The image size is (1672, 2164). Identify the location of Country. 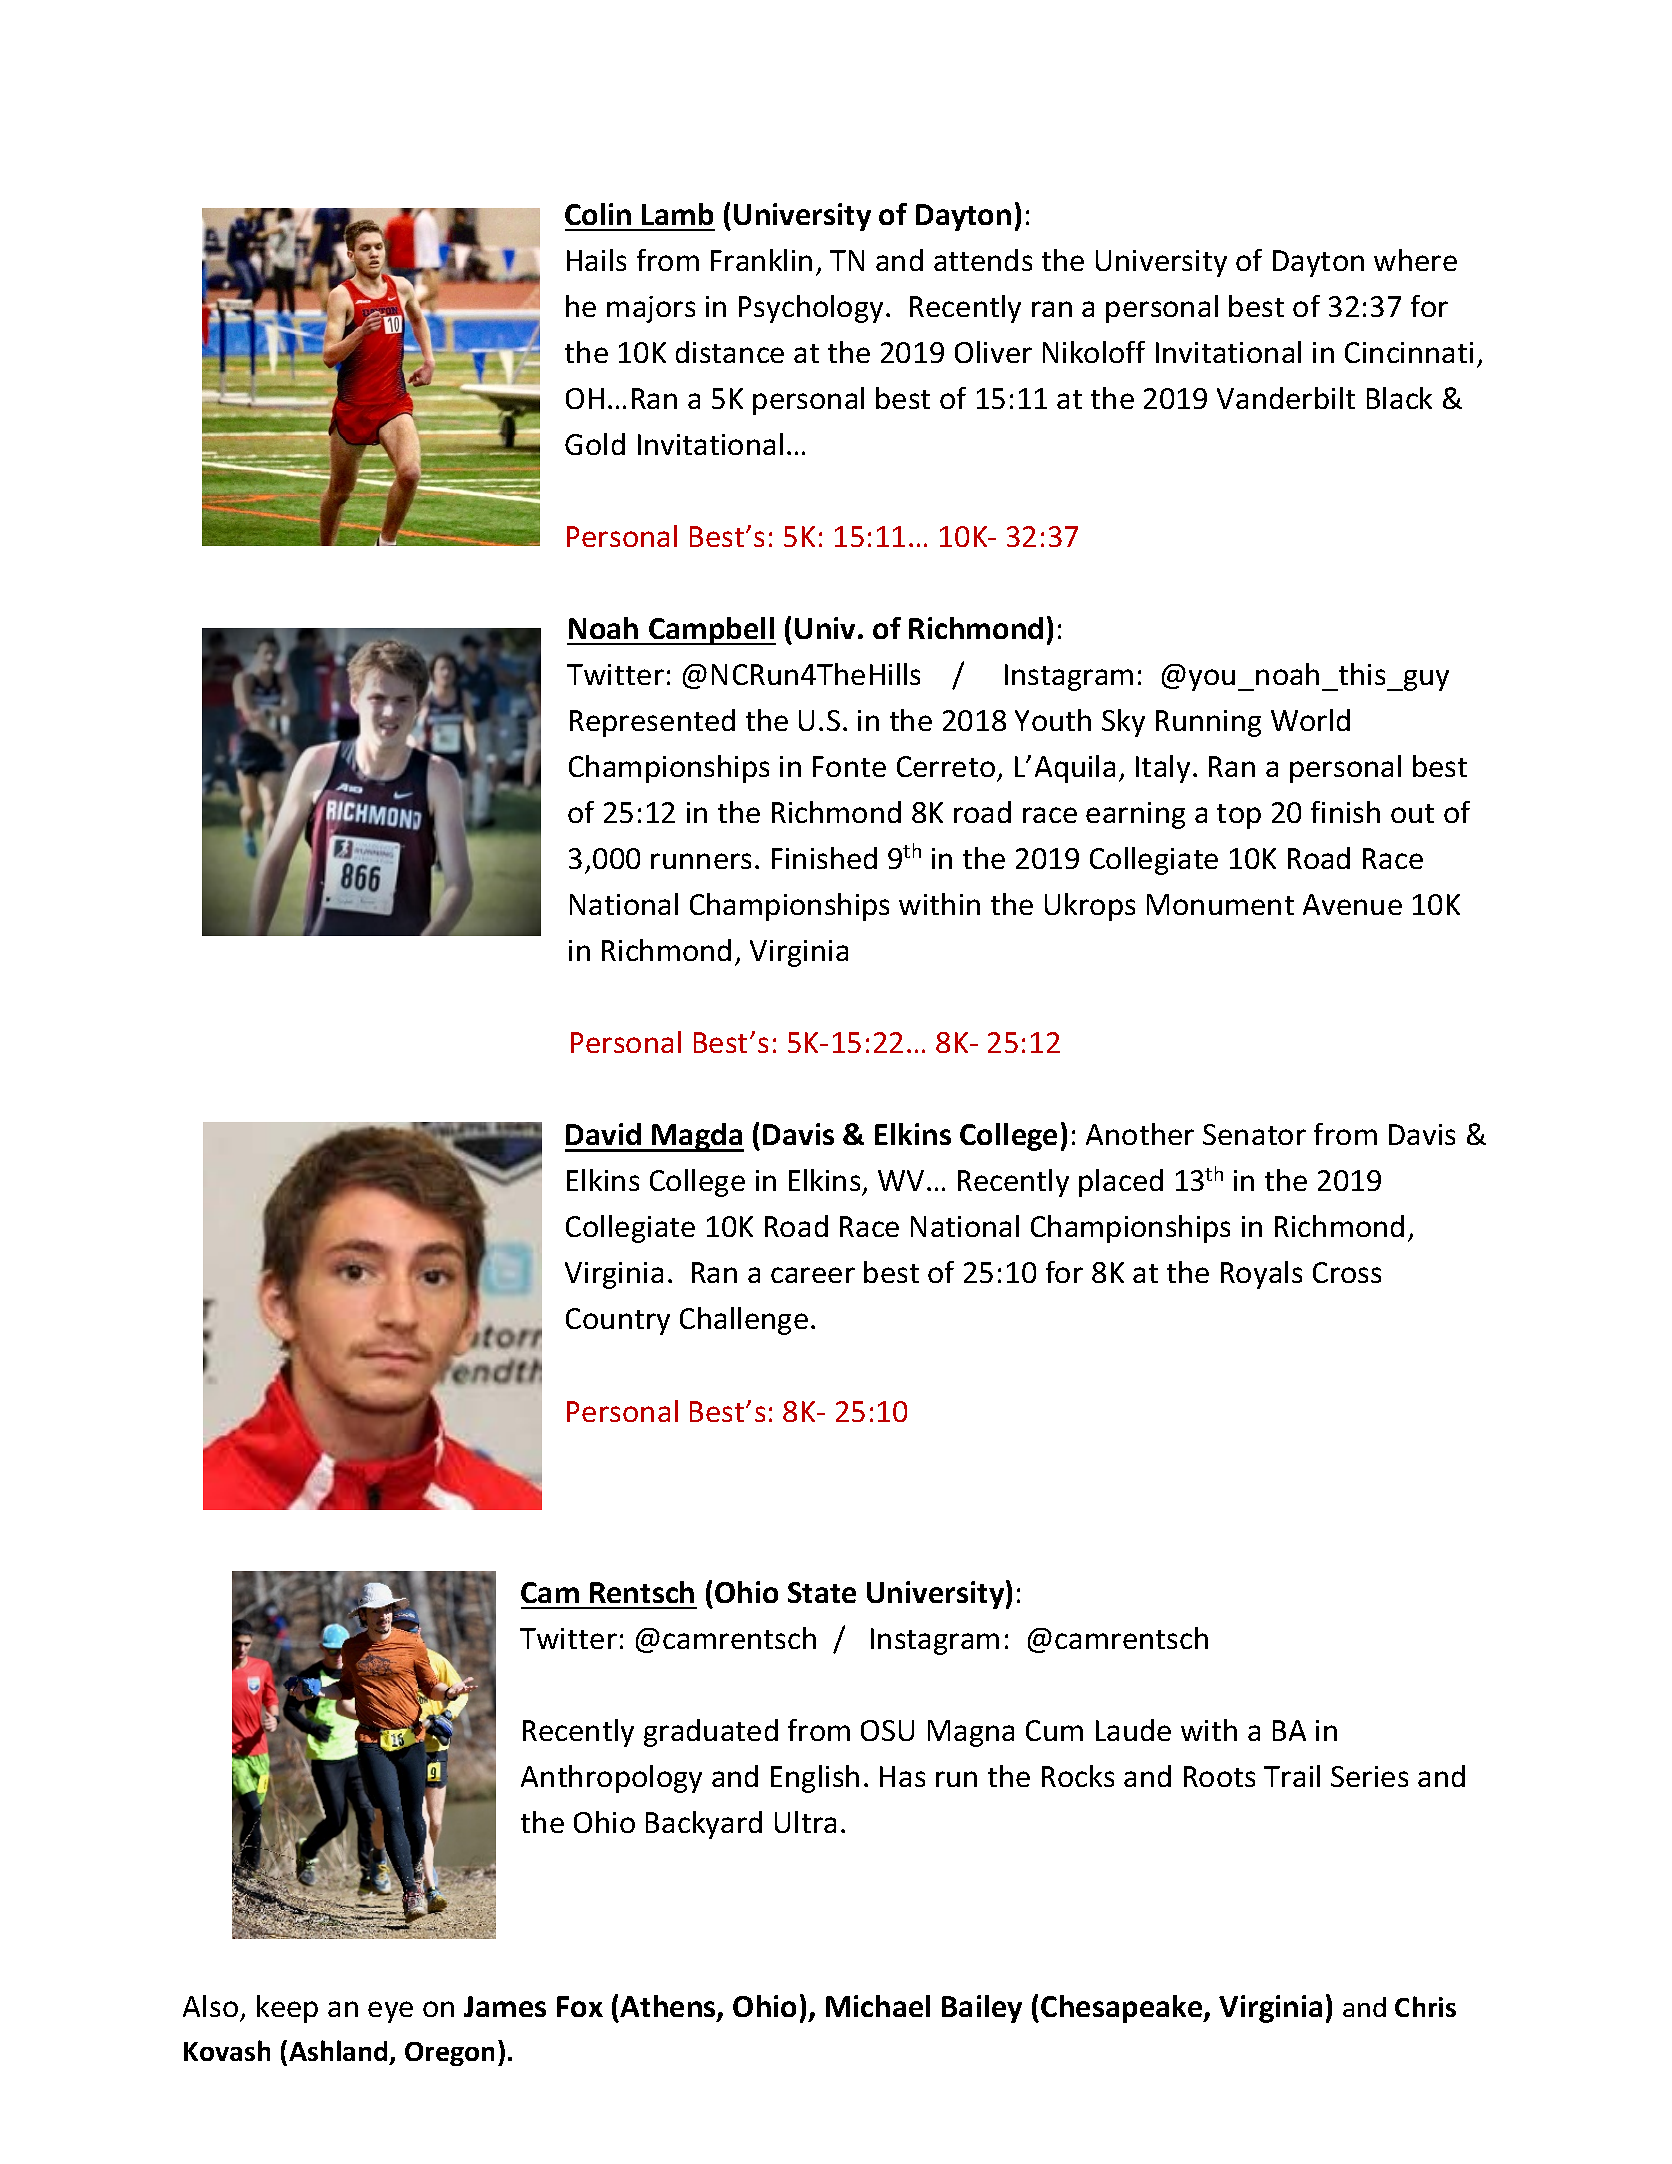
(618, 1321).
